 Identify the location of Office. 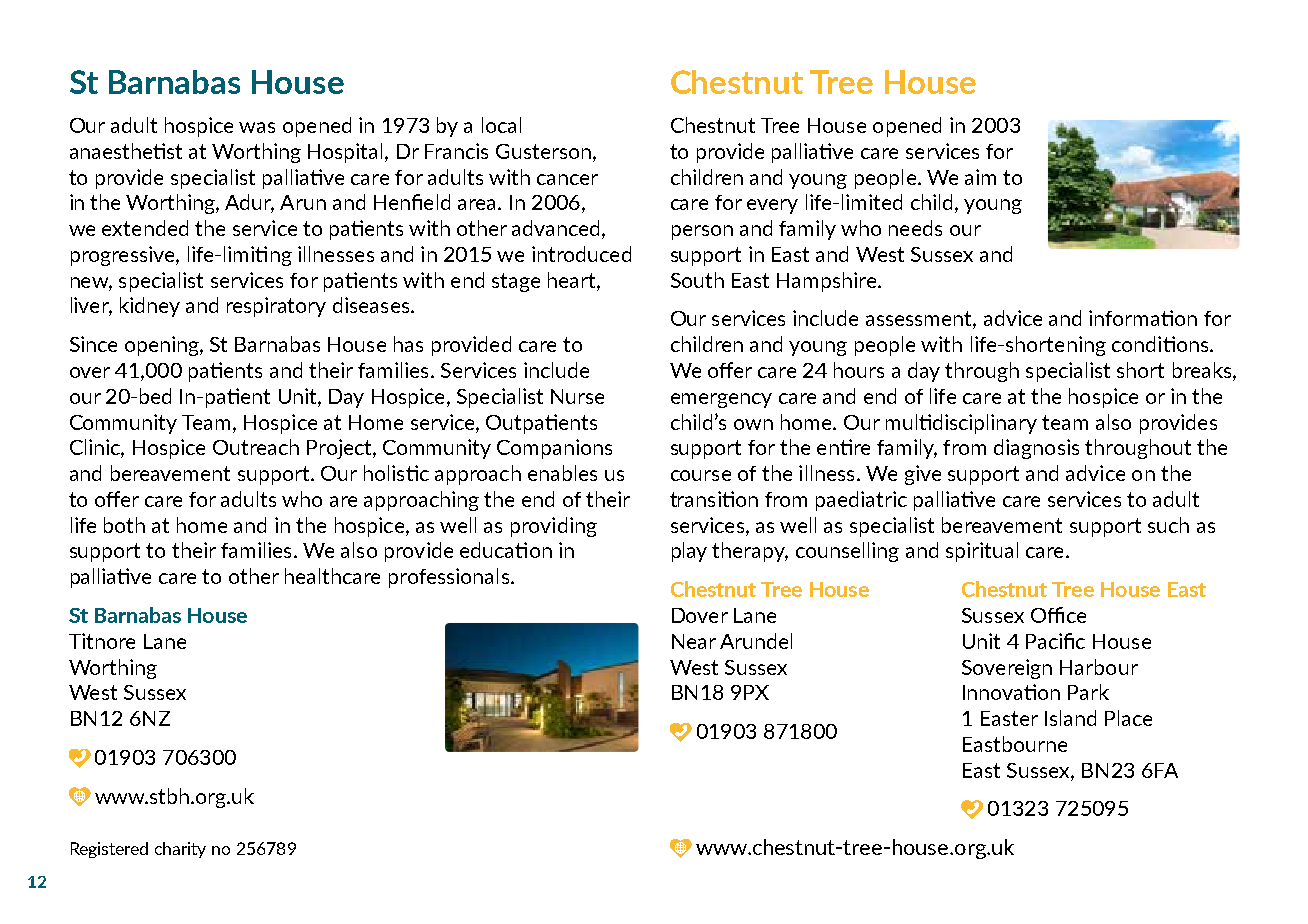
(1058, 615).
